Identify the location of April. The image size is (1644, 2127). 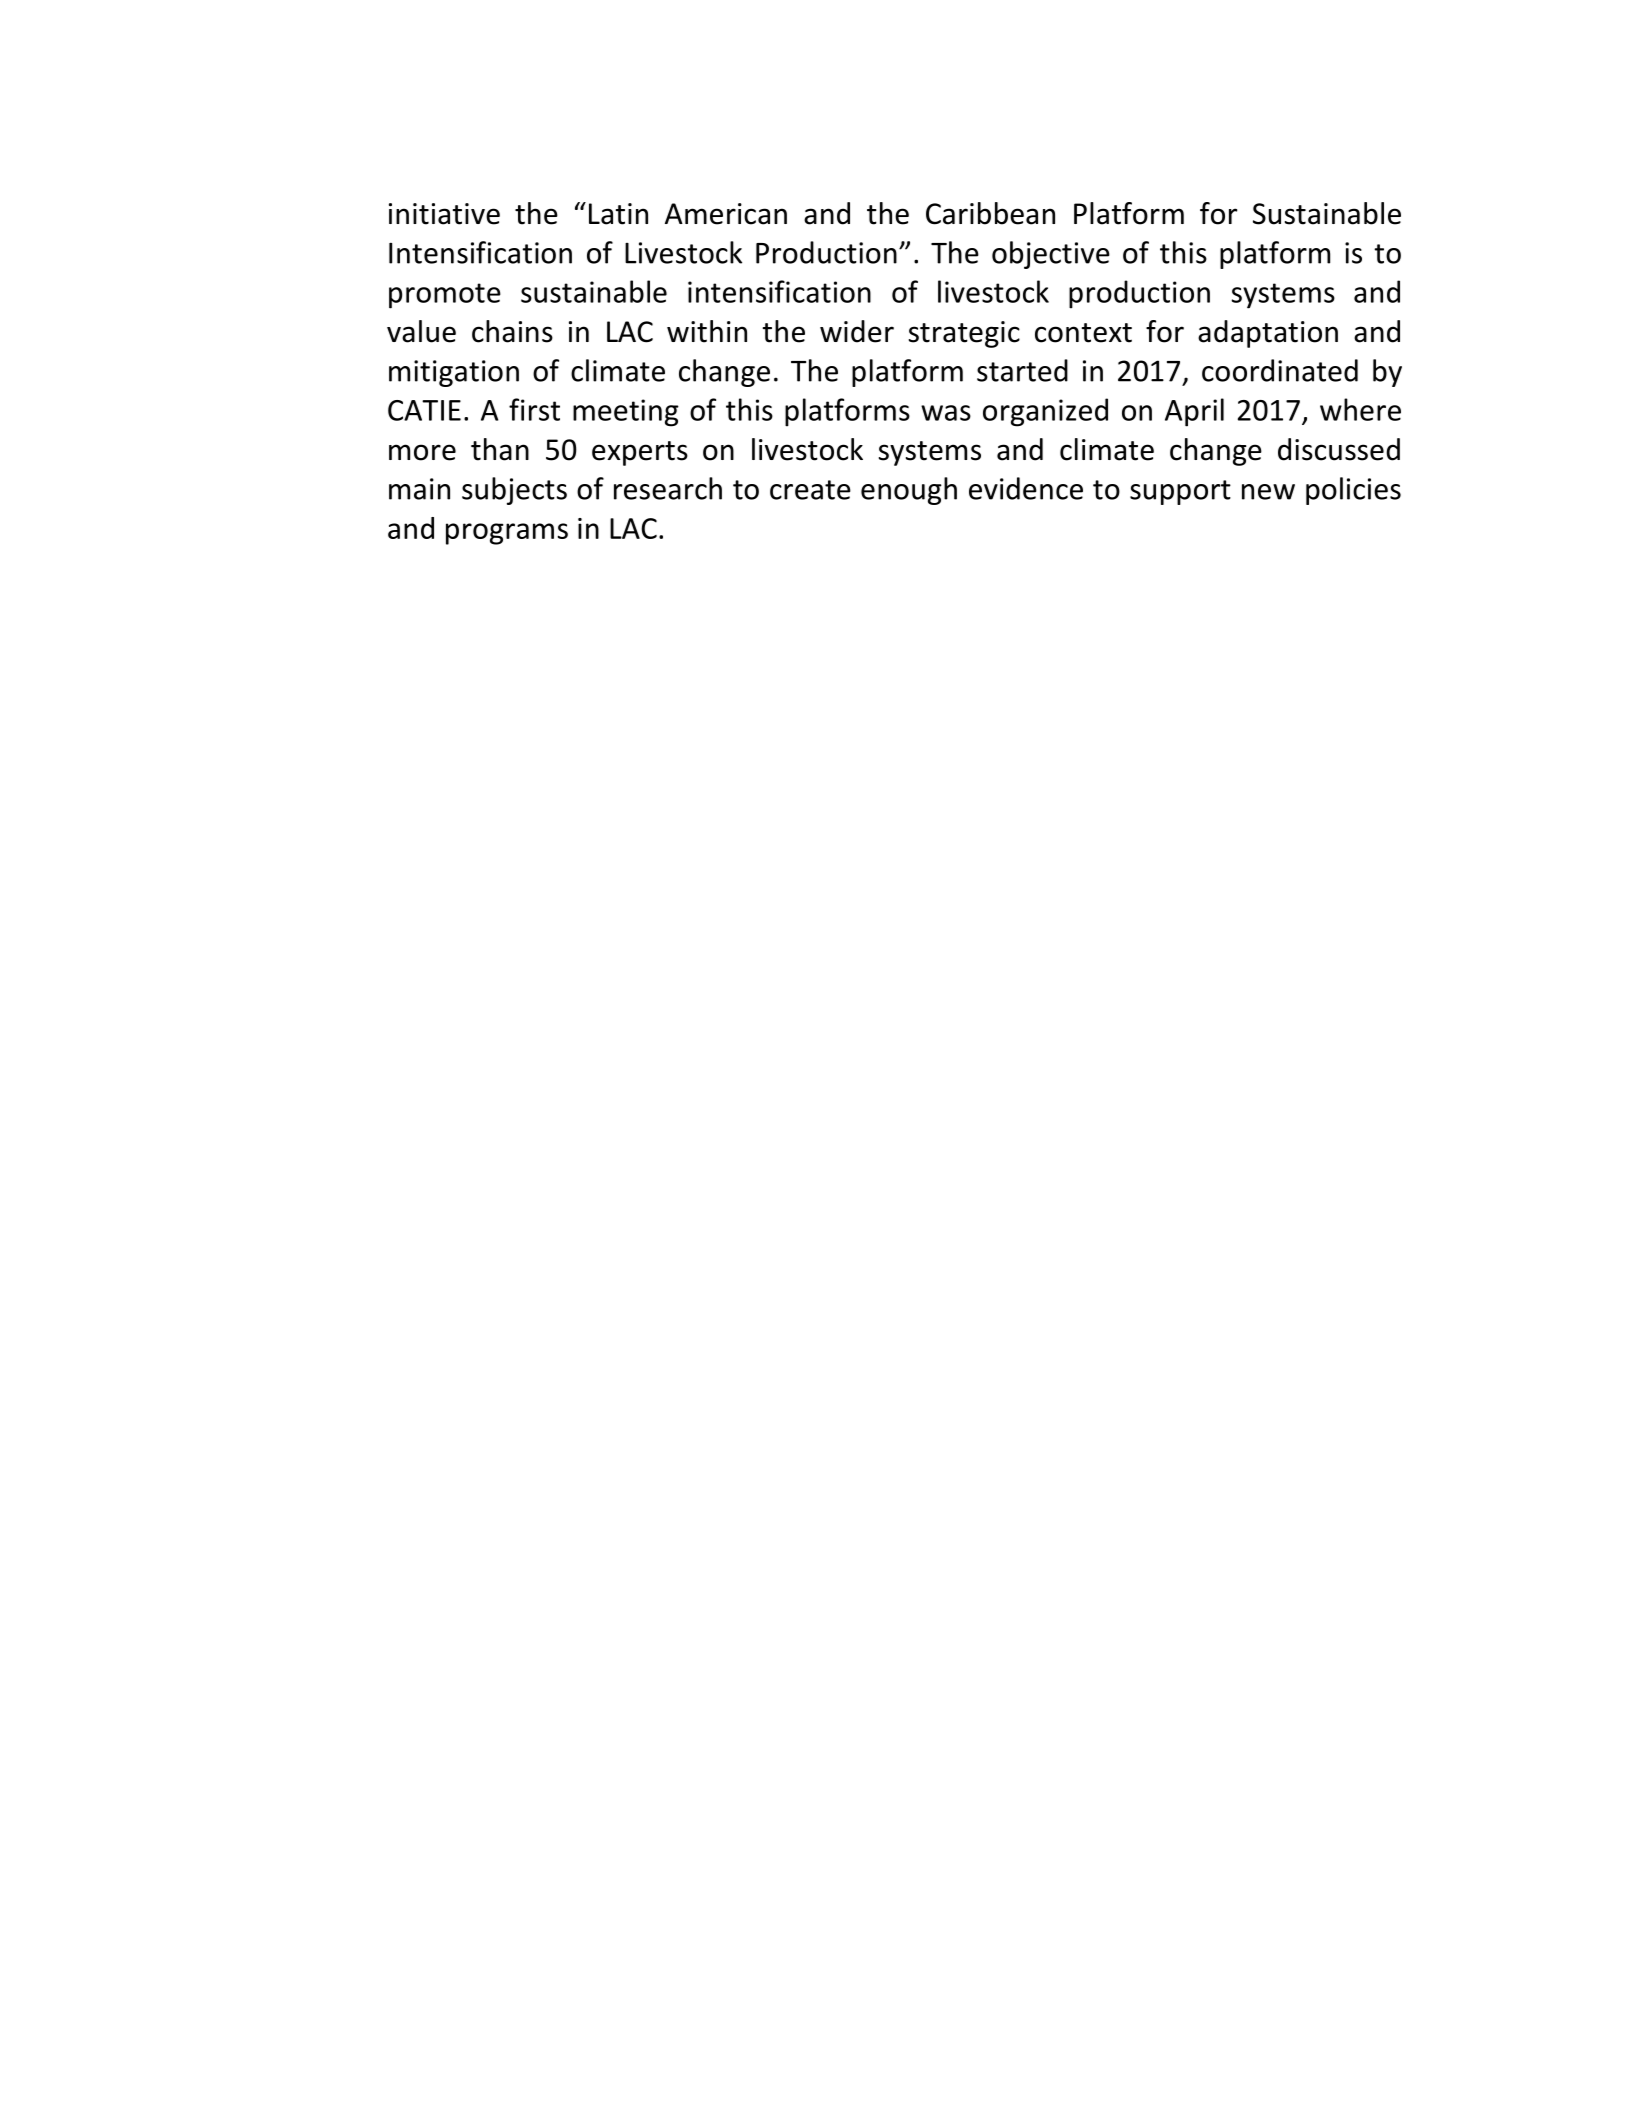
(1194, 412).
